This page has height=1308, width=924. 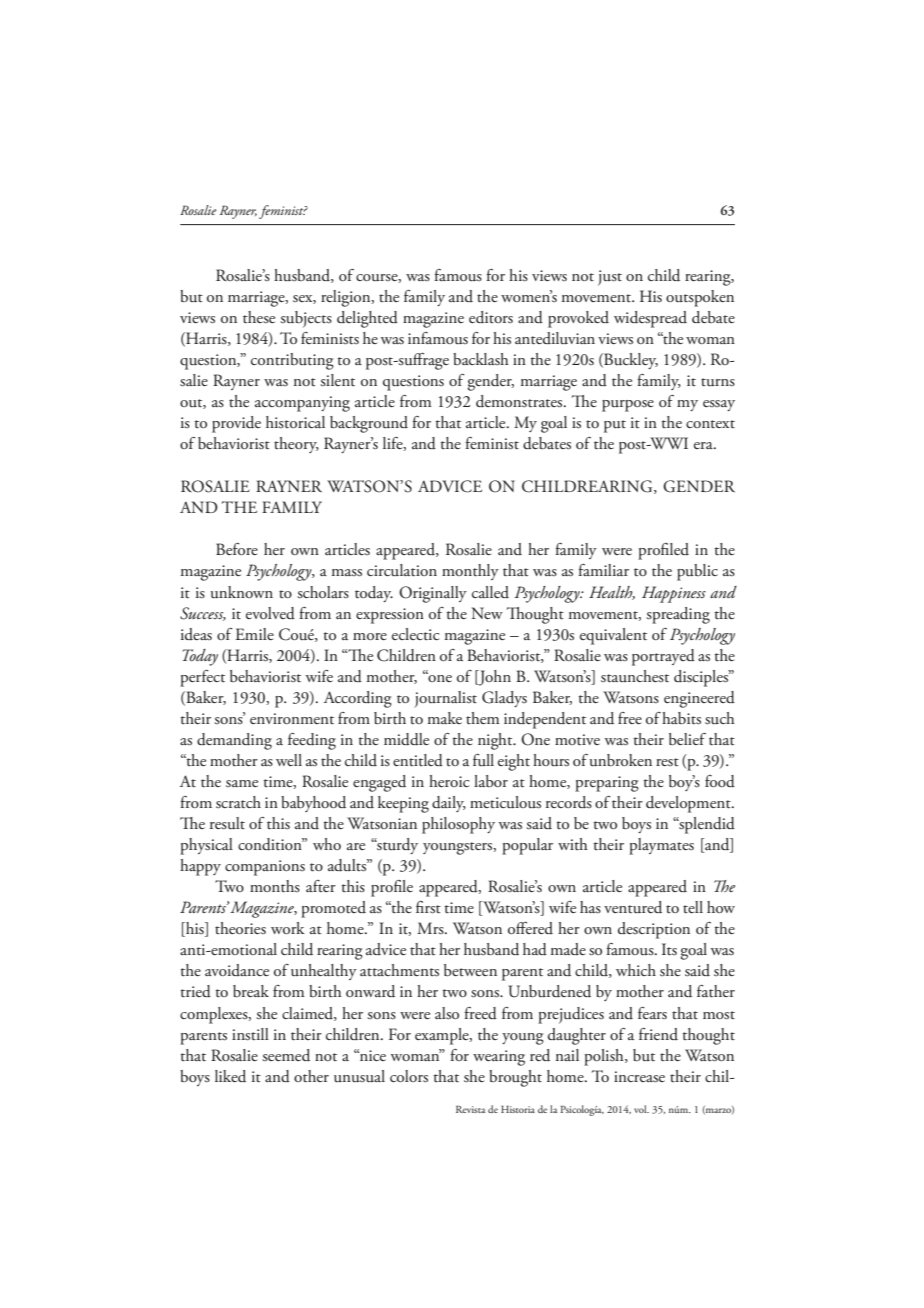 I want to click on journalist, so click(x=445, y=699).
